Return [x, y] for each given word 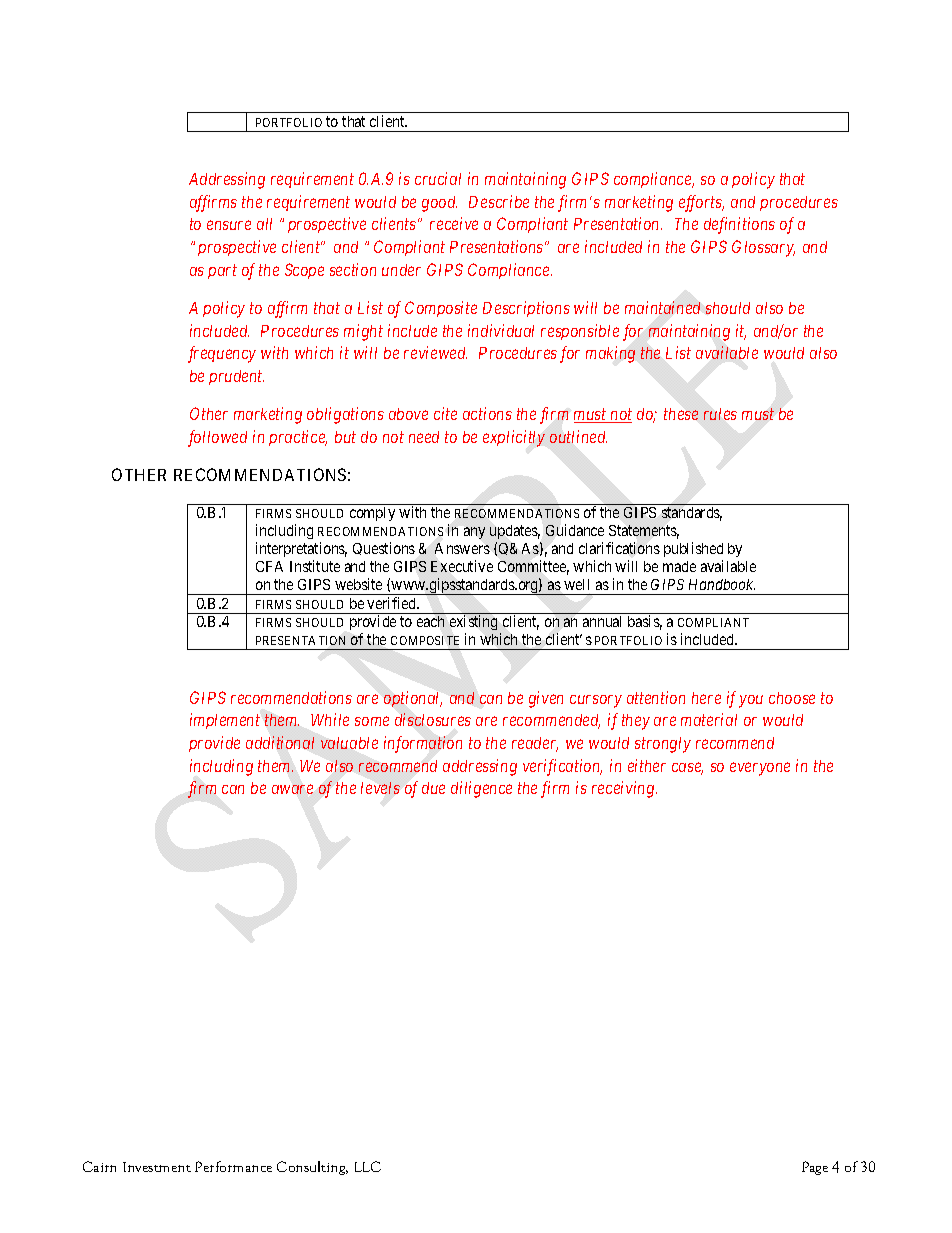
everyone [760, 769]
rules [720, 414]
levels [380, 788]
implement [225, 721]
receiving [624, 789]
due [433, 788]
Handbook [722, 584]
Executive [462, 566]
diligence [481, 789]
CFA [269, 566]
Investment [157, 1167]
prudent [236, 377]
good [439, 204]
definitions [739, 225]
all [264, 224]
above [408, 414]
